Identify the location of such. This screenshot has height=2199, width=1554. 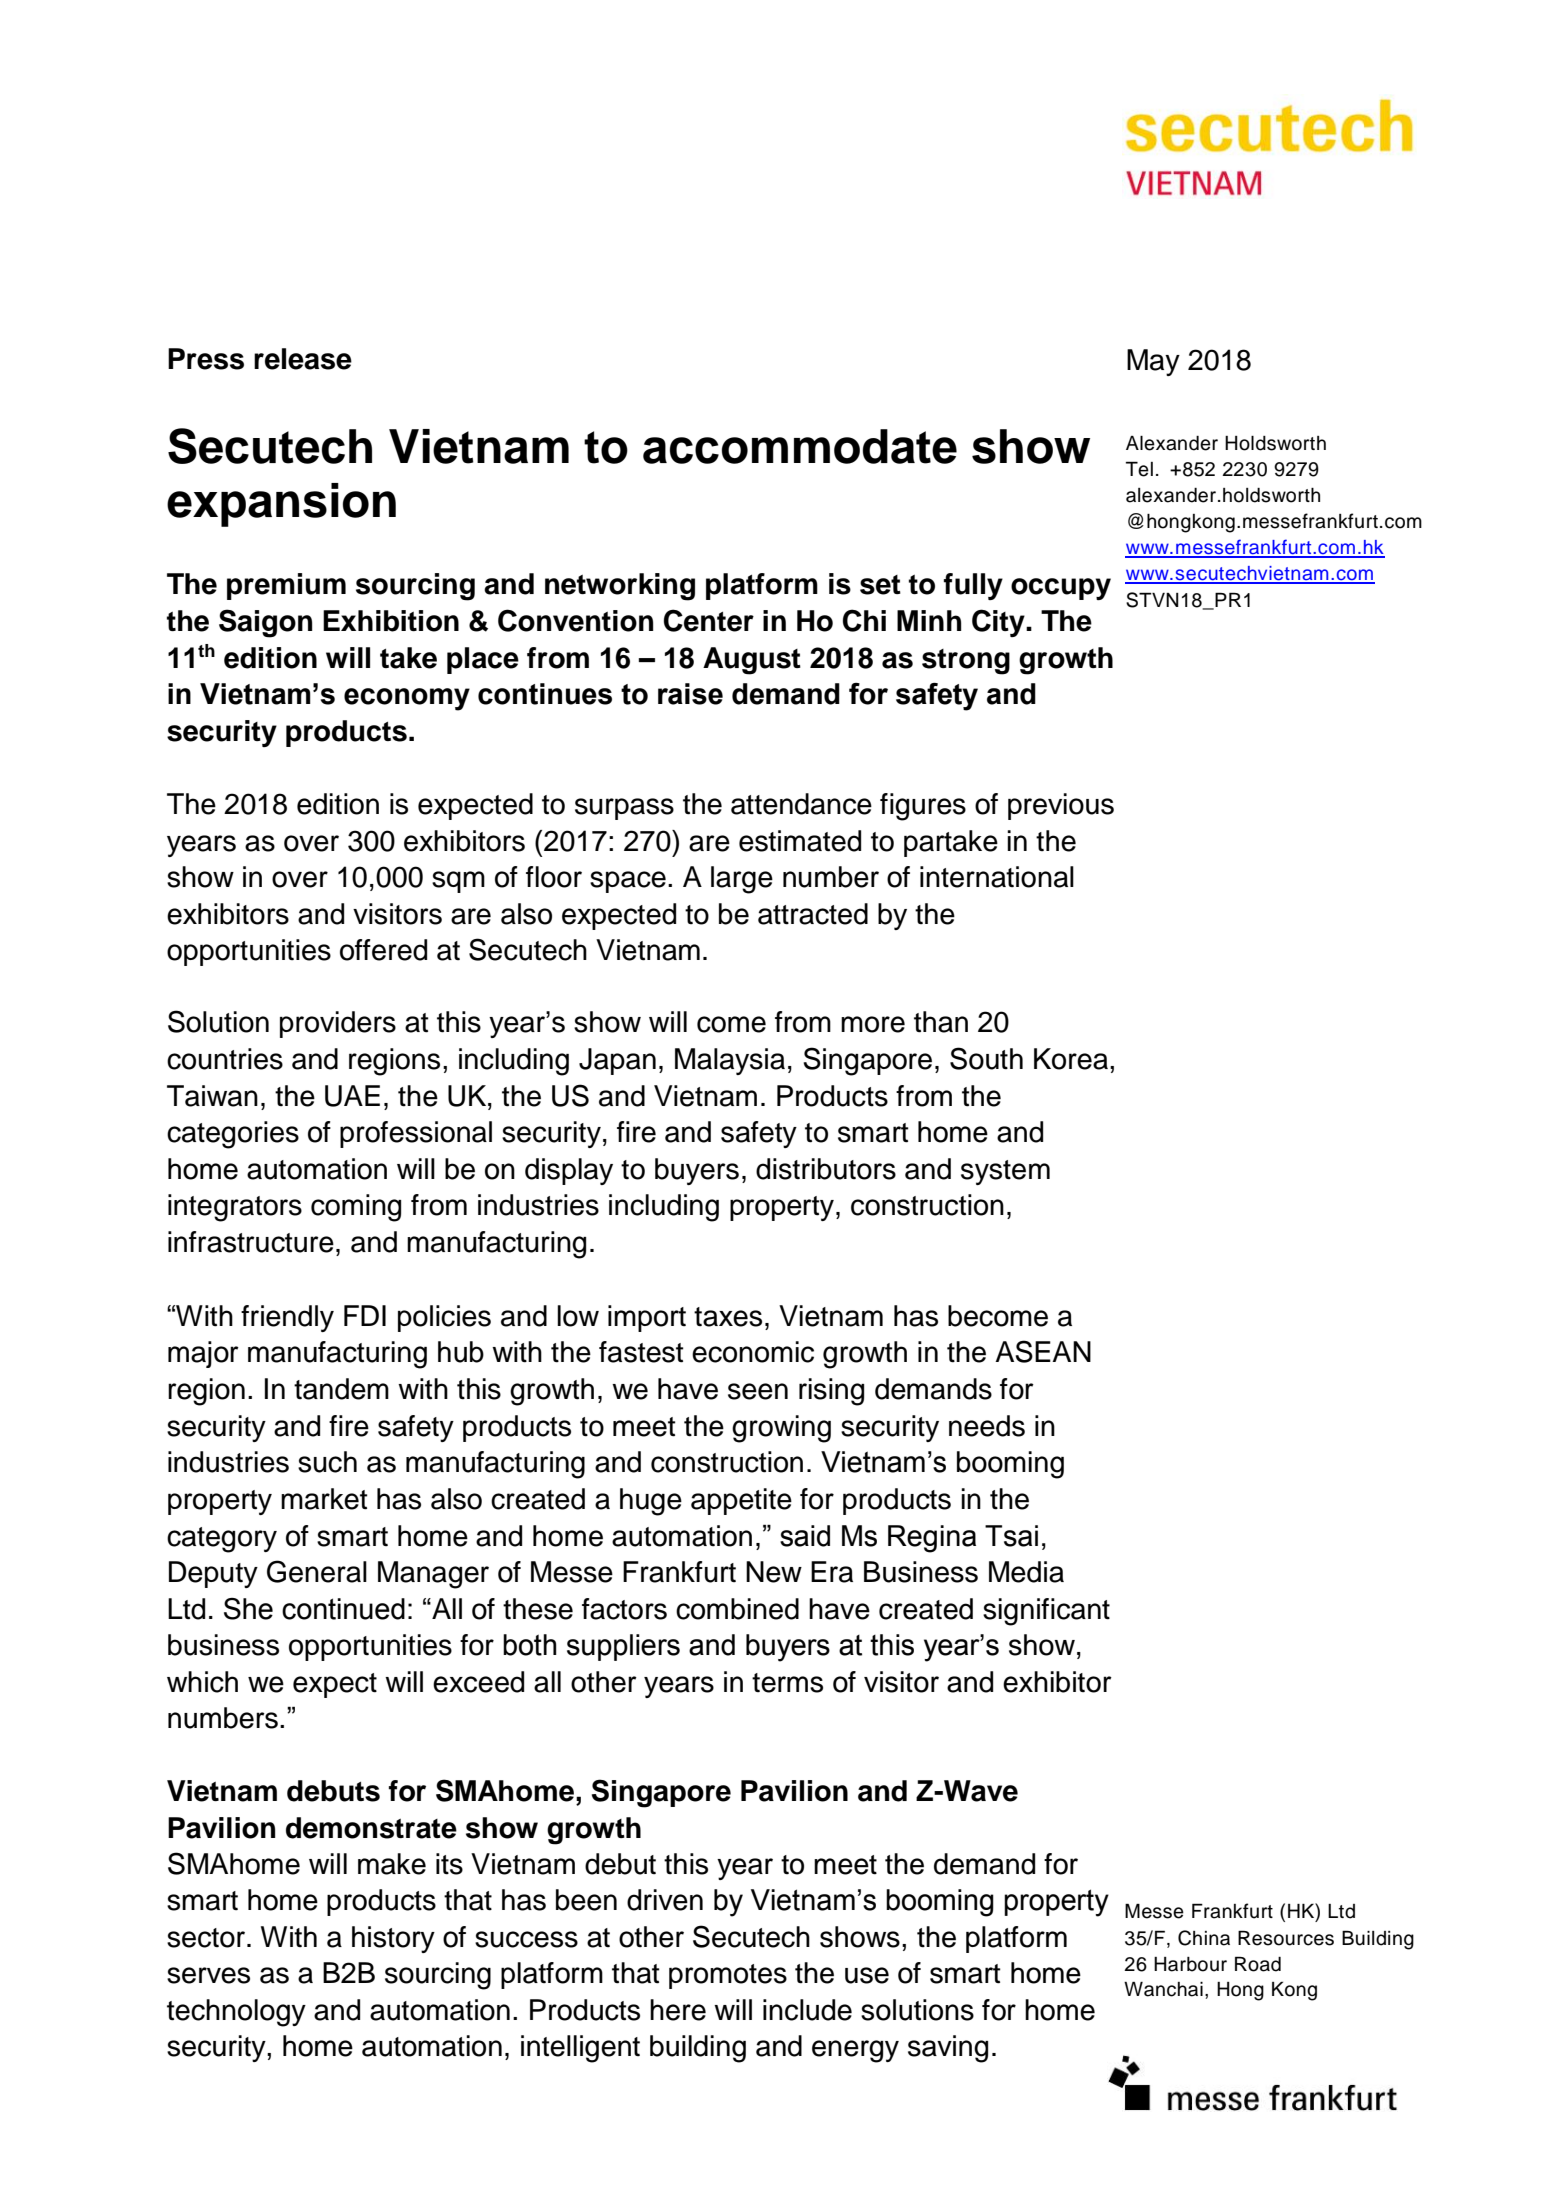
(327, 1462).
